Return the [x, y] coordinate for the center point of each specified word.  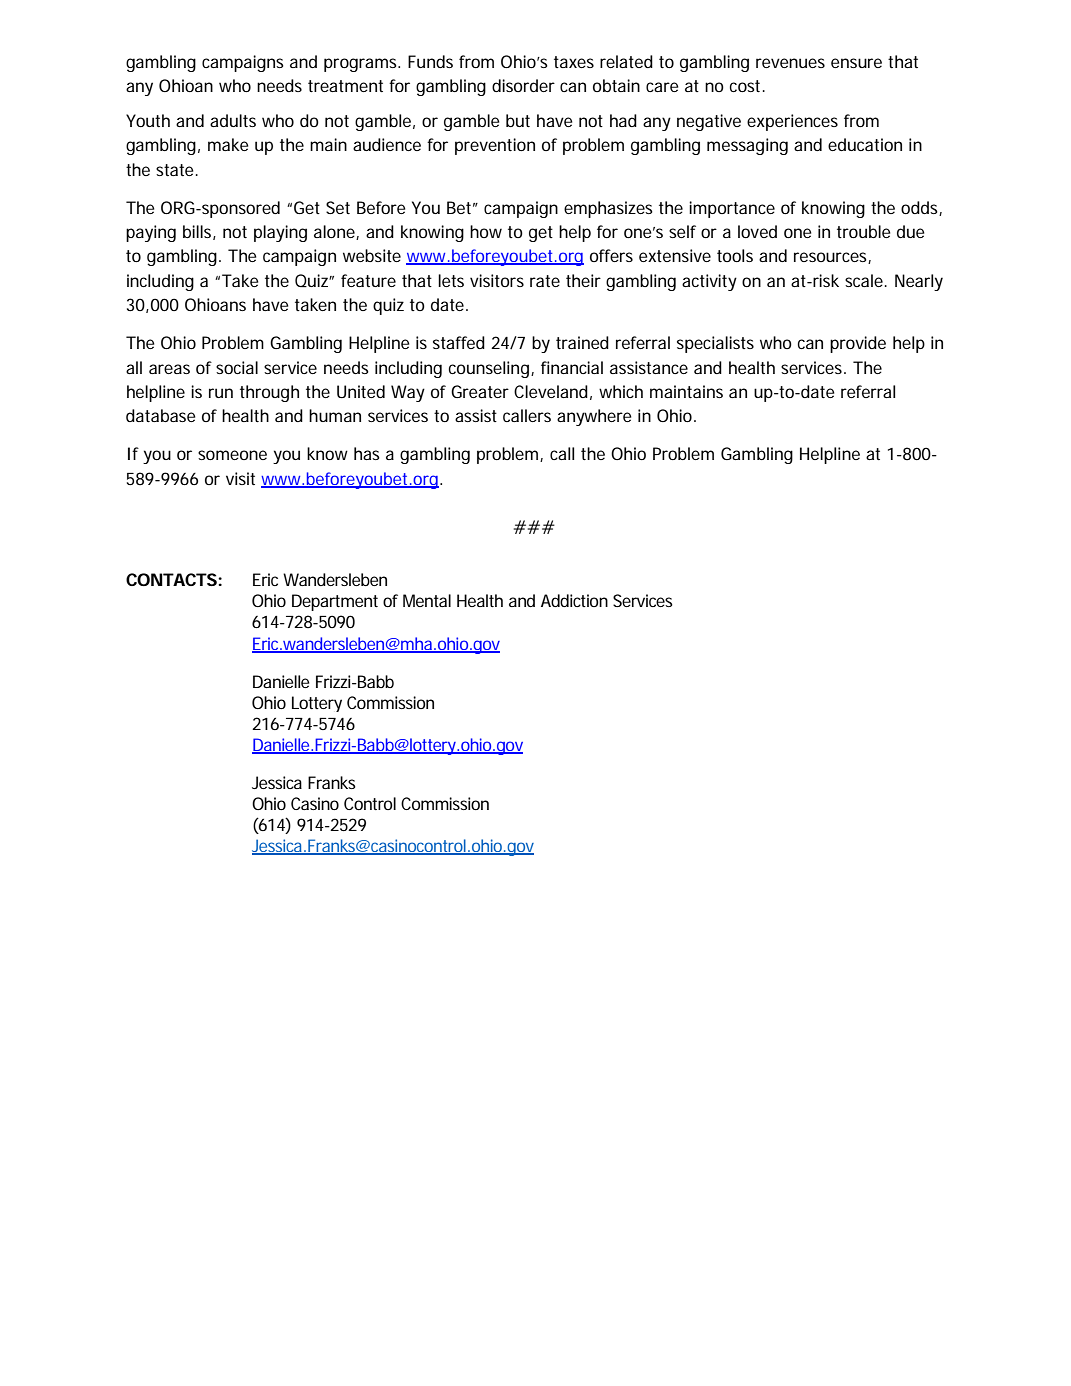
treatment [345, 86]
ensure [856, 63]
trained [582, 342]
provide [858, 344]
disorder [523, 85]
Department [335, 602]
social [237, 367]
